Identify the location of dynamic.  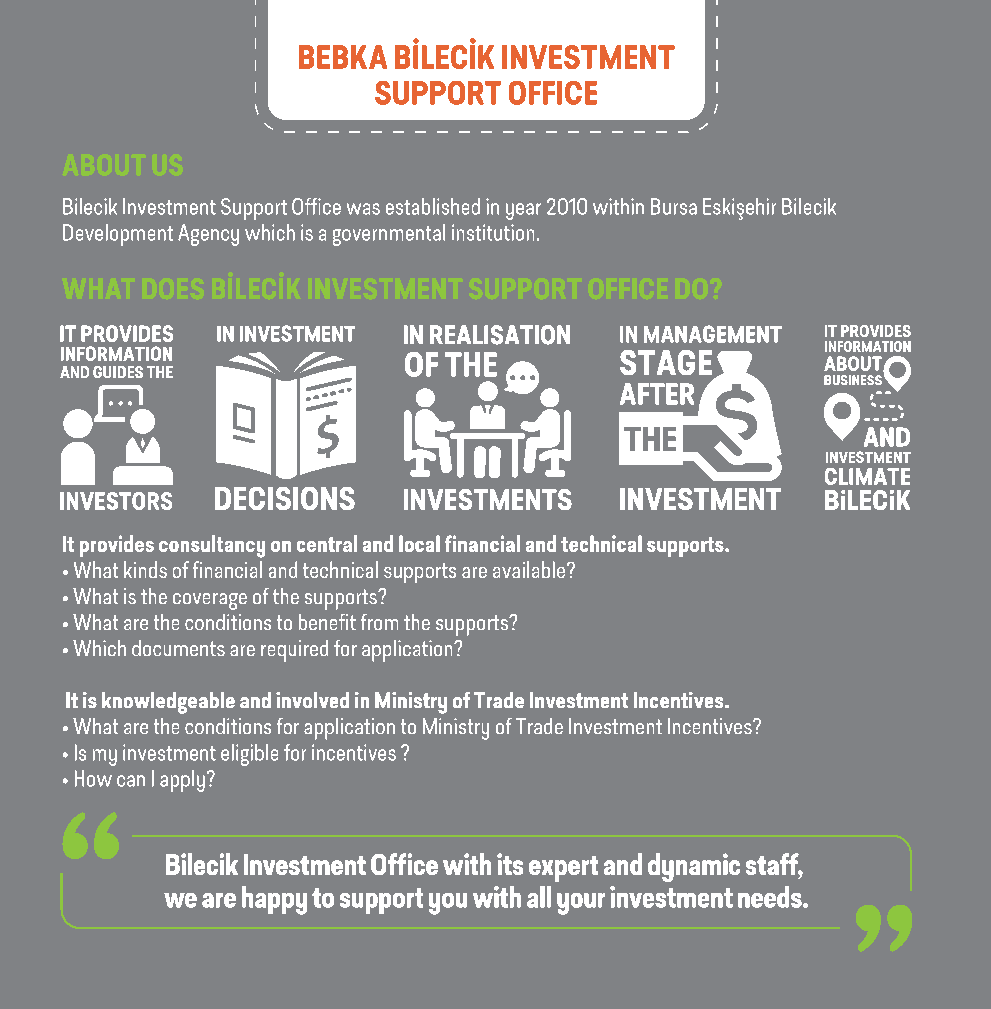
(694, 867).
